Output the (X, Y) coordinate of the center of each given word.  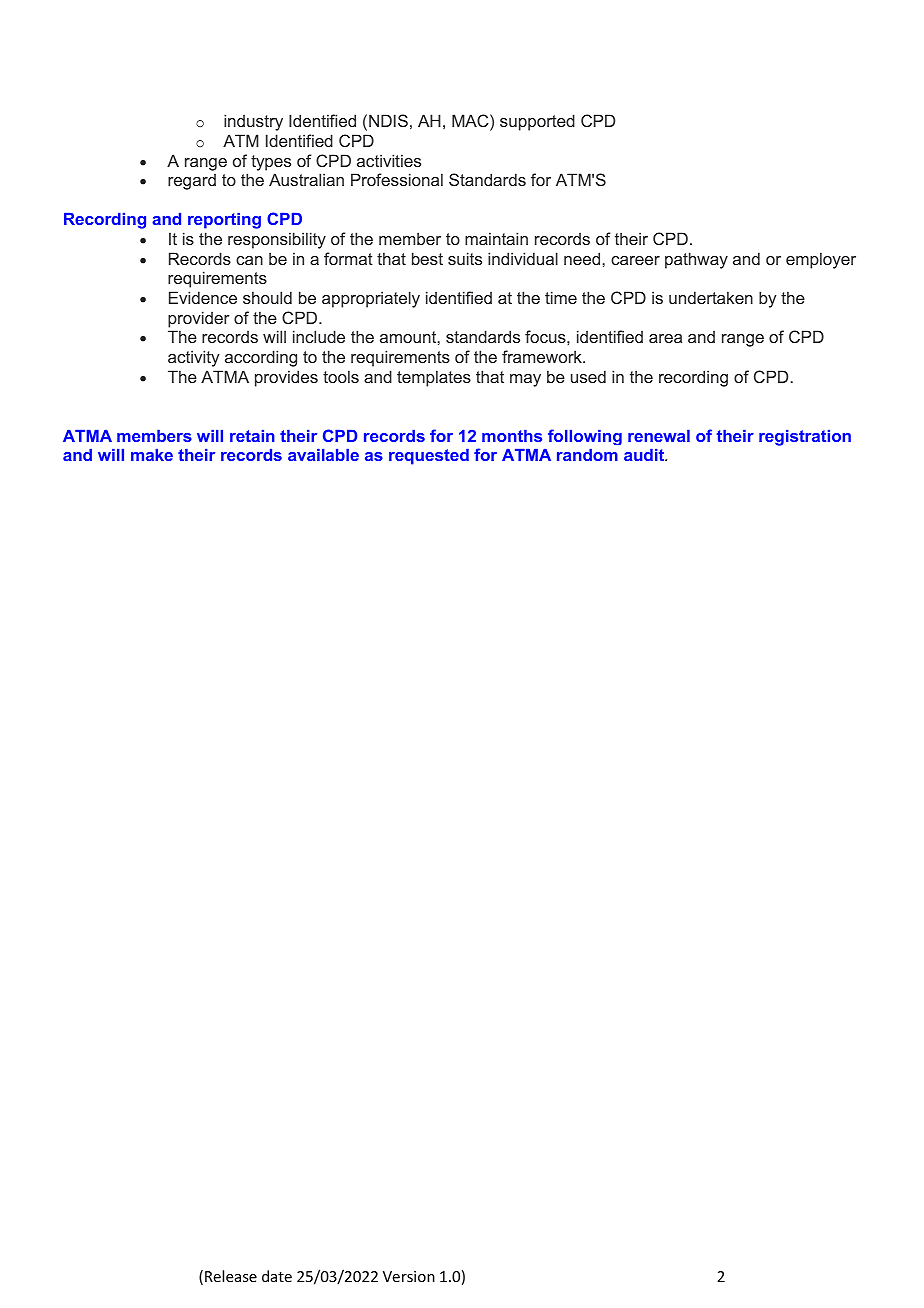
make (152, 455)
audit (645, 455)
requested (429, 457)
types (271, 163)
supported (537, 122)
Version (409, 1276)
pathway (696, 260)
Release (231, 1276)
